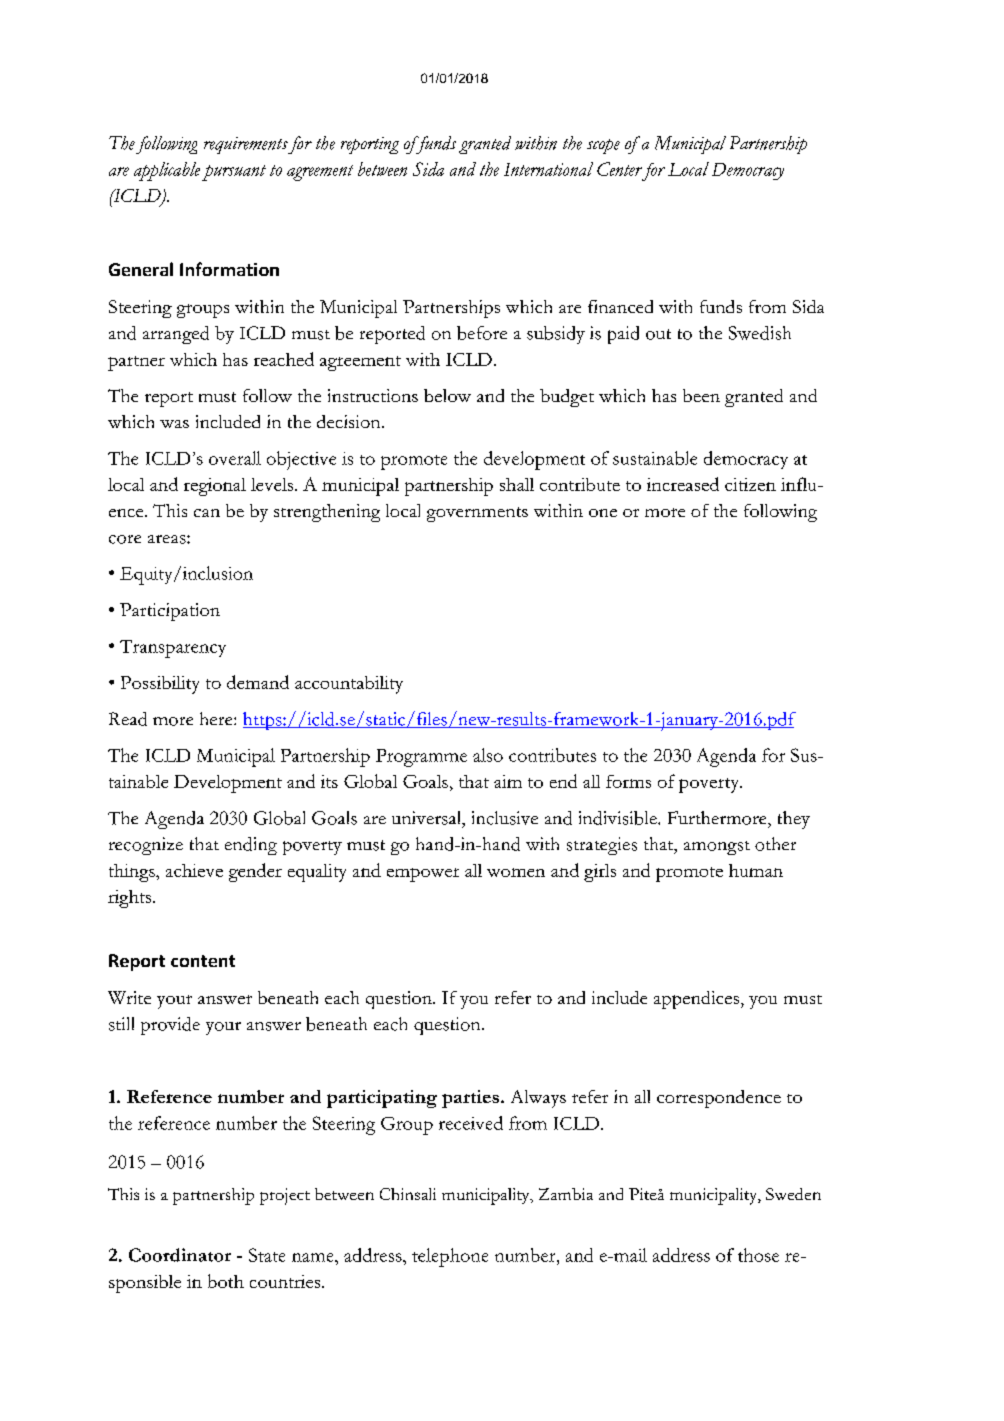 The height and width of the screenshot is (1421, 1004). Describe the element at coordinates (203, 961) in the screenshot. I see `content` at that location.
